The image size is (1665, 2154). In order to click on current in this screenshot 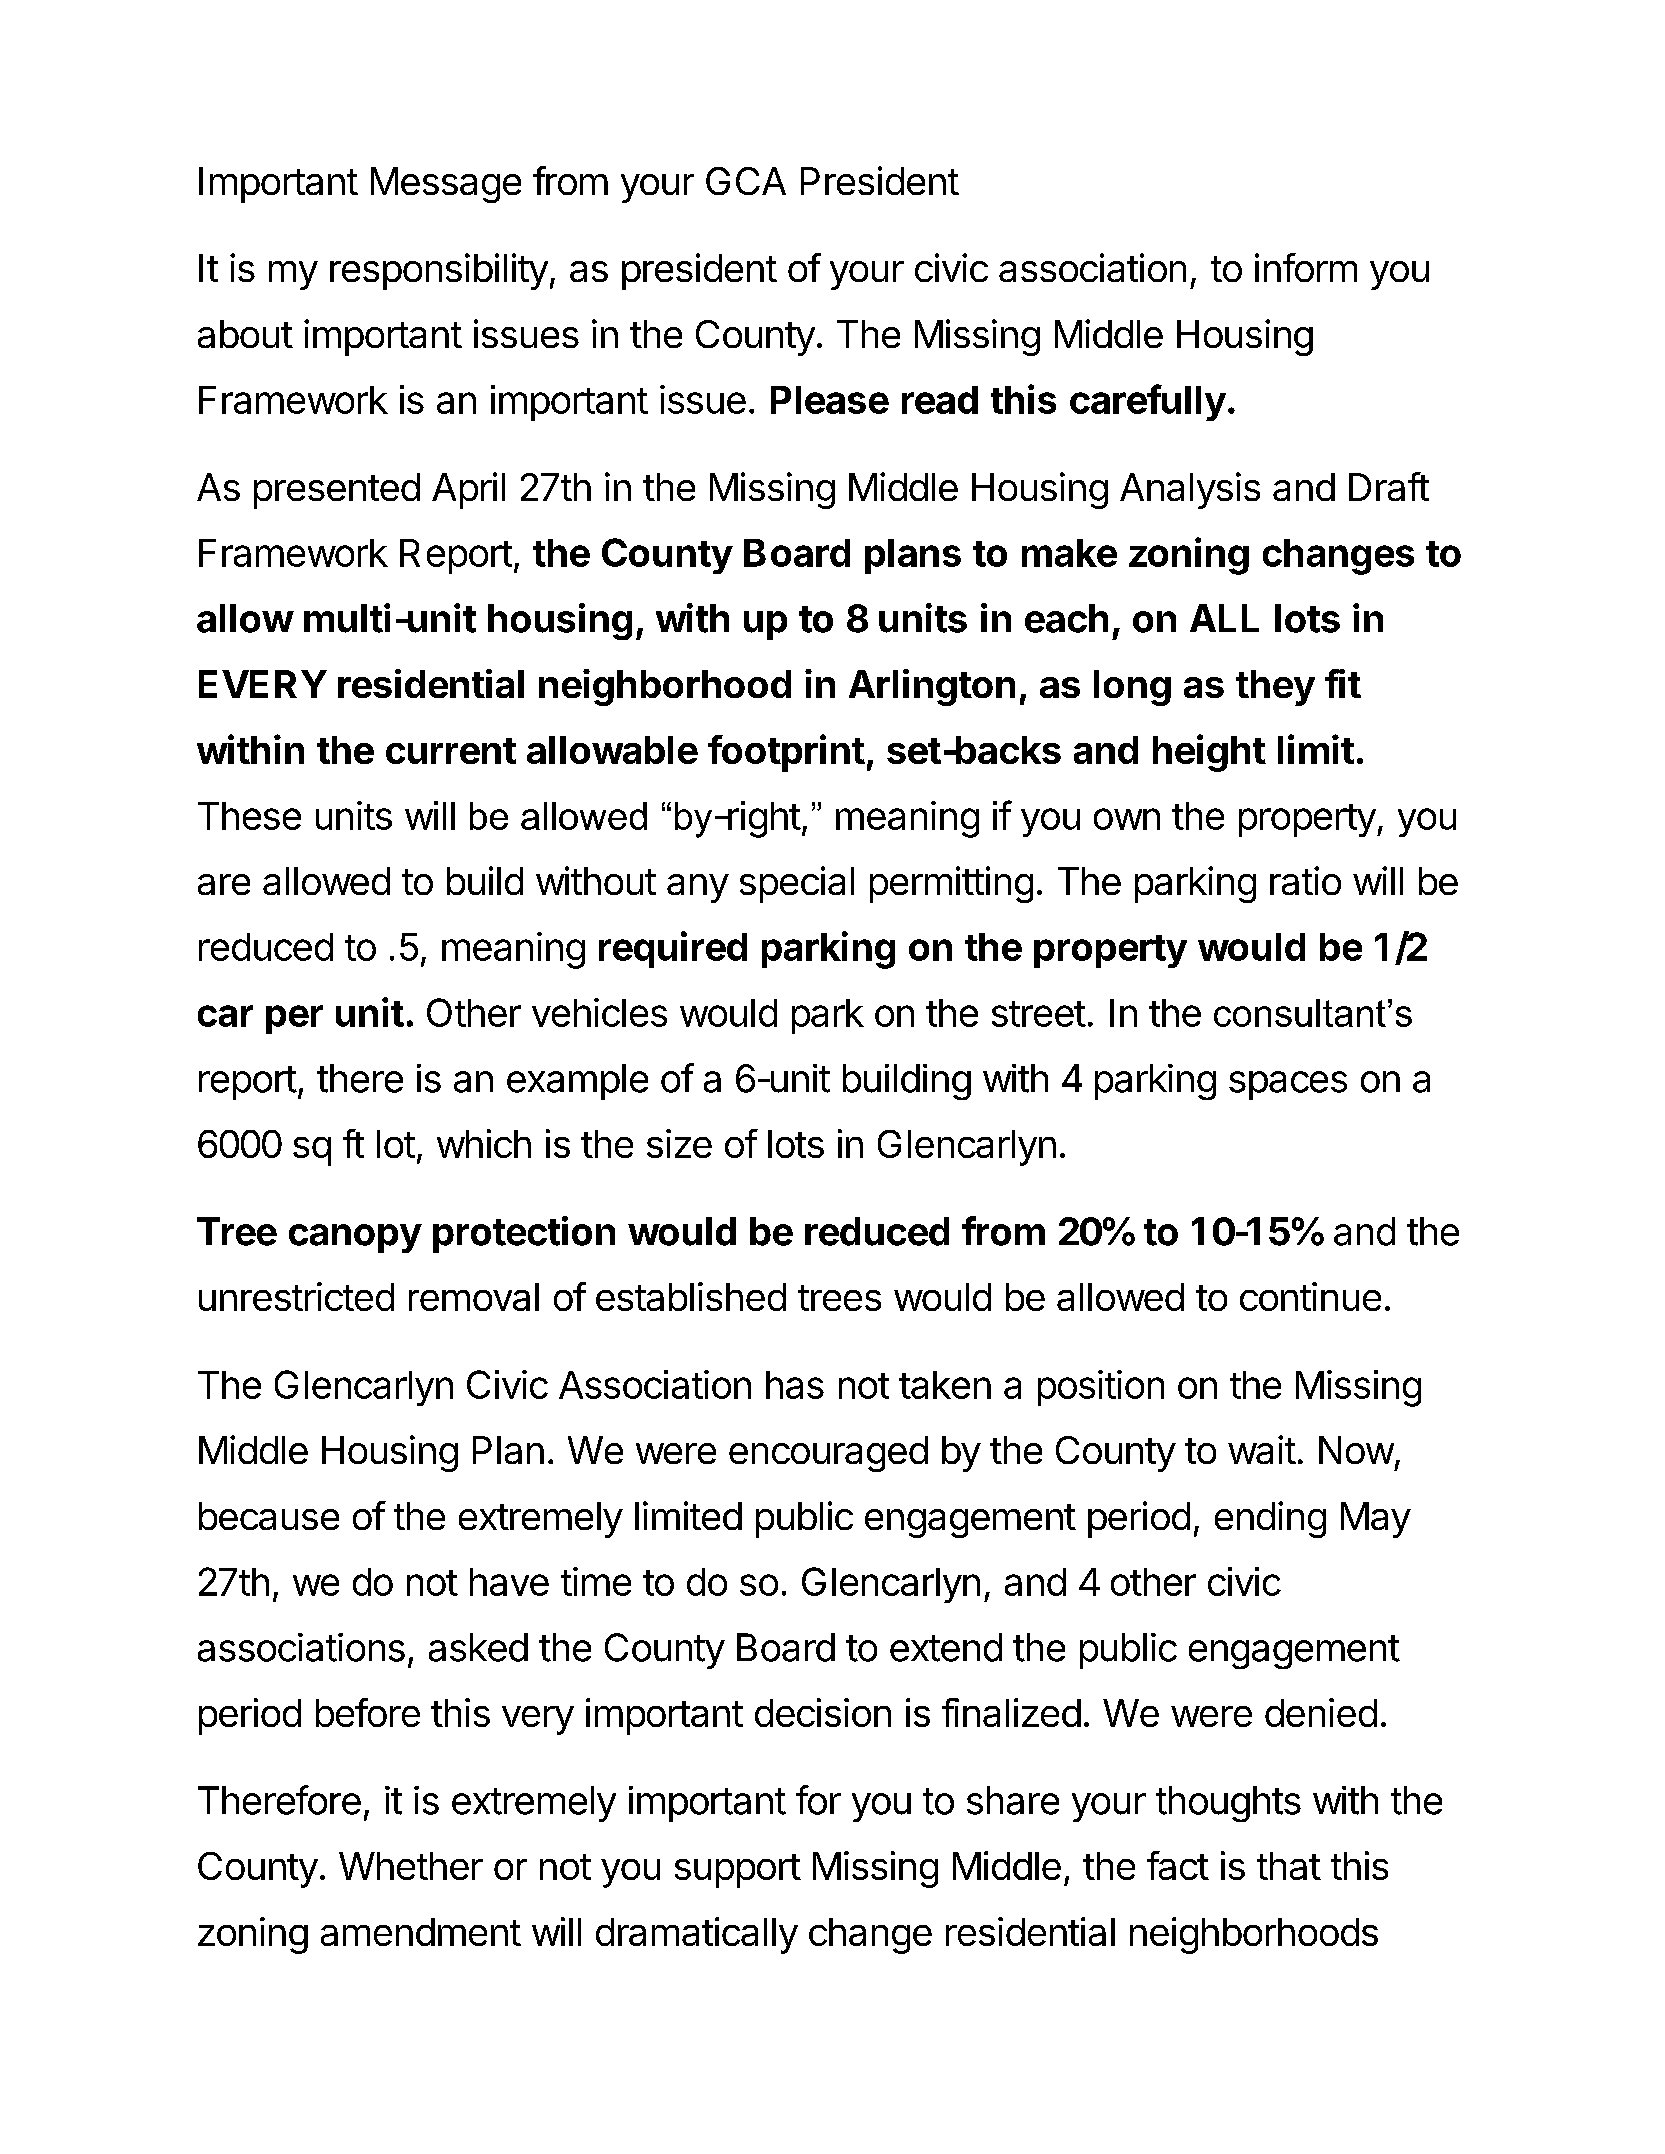, I will do `click(451, 751)`.
